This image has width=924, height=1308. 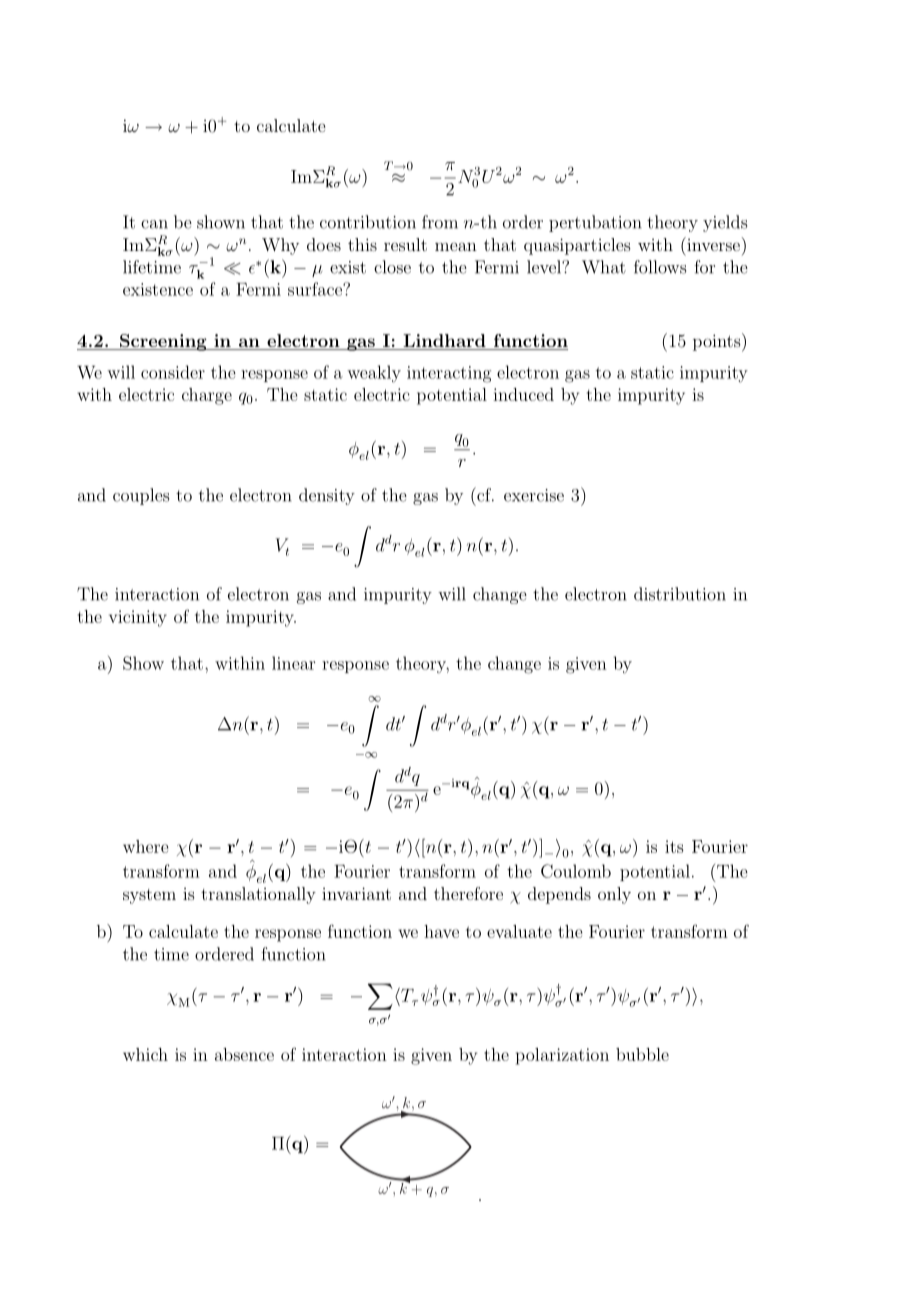 I want to click on therefore, so click(x=468, y=893).
